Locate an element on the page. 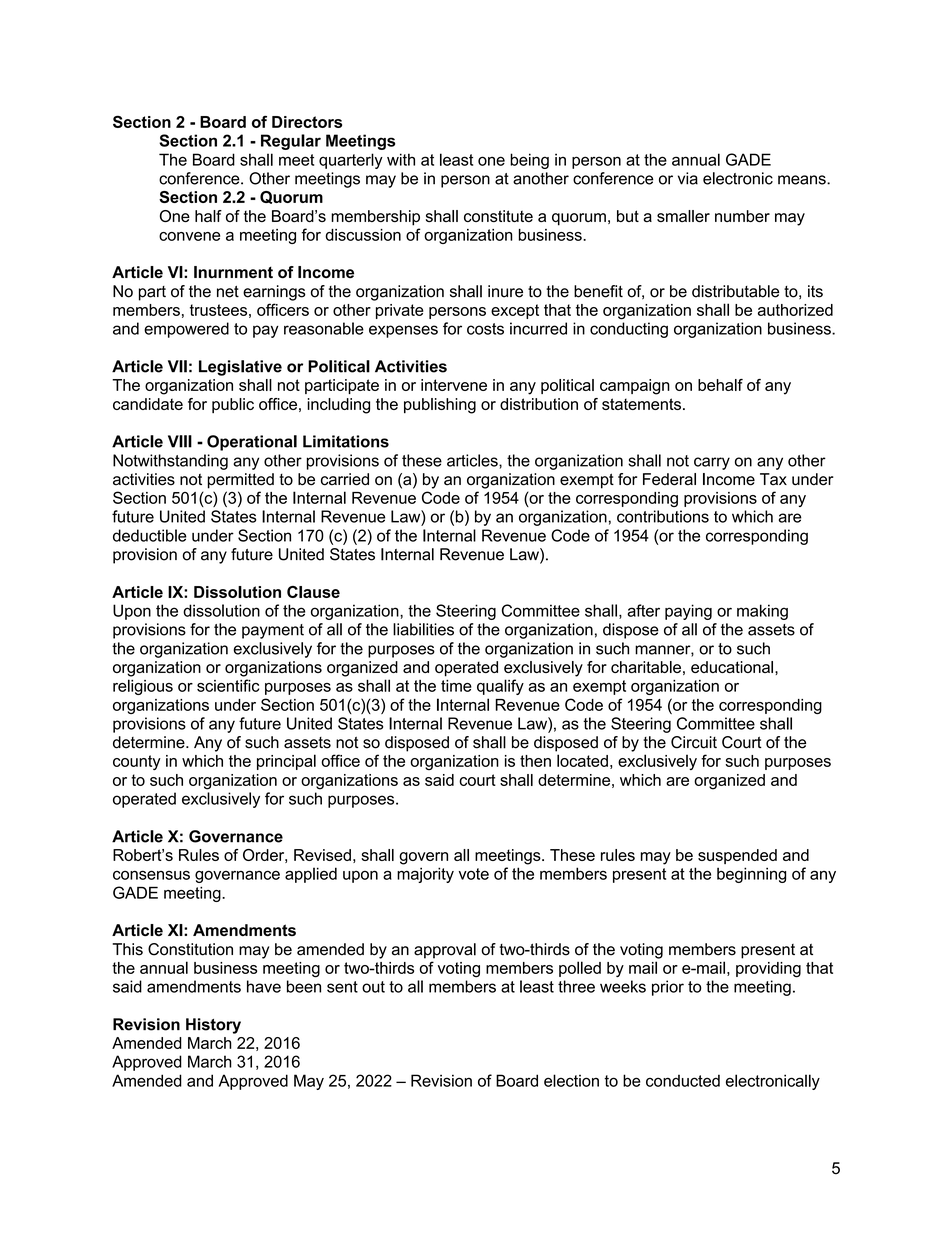  payment is located at coordinates (273, 631).
